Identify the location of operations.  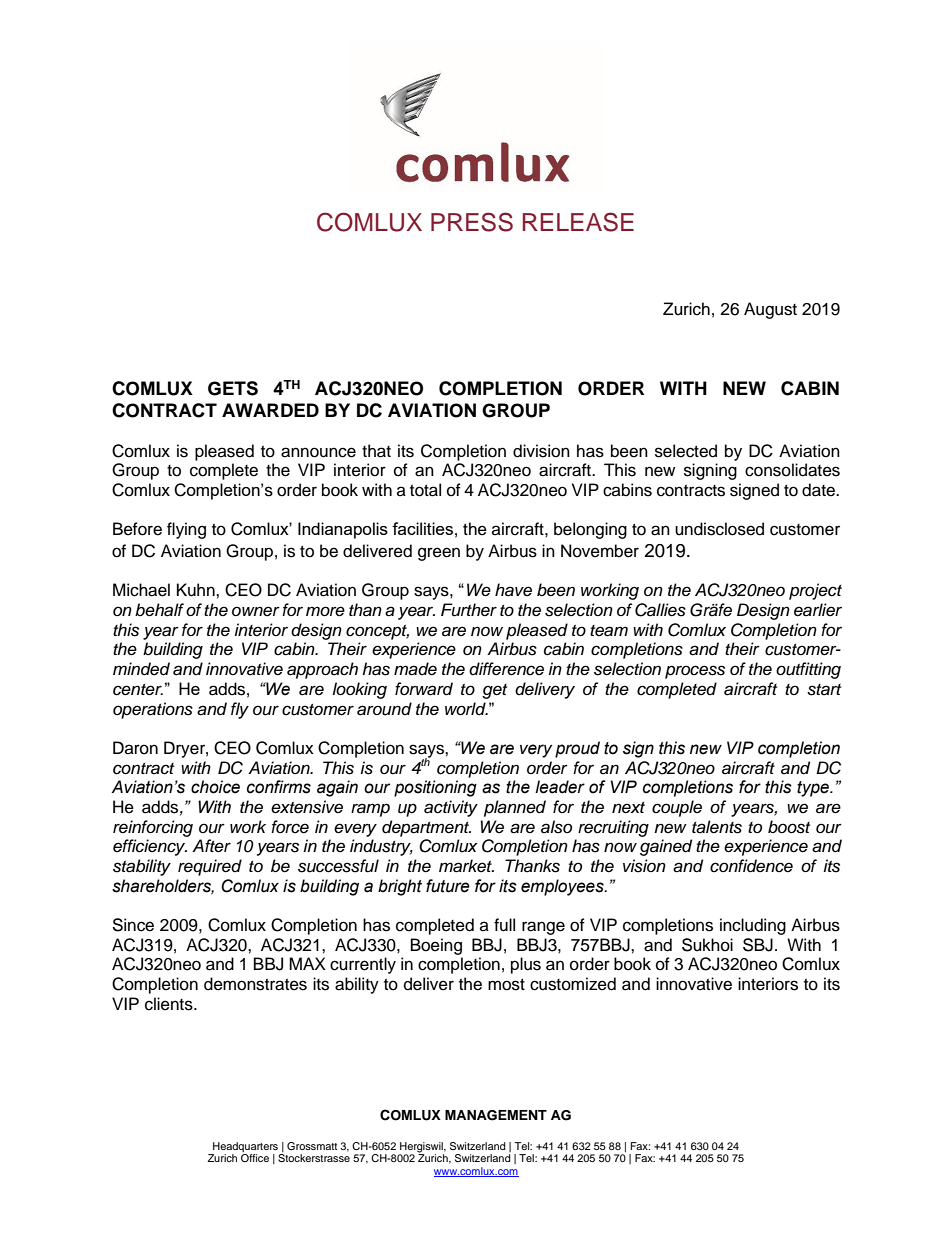
(153, 710).
